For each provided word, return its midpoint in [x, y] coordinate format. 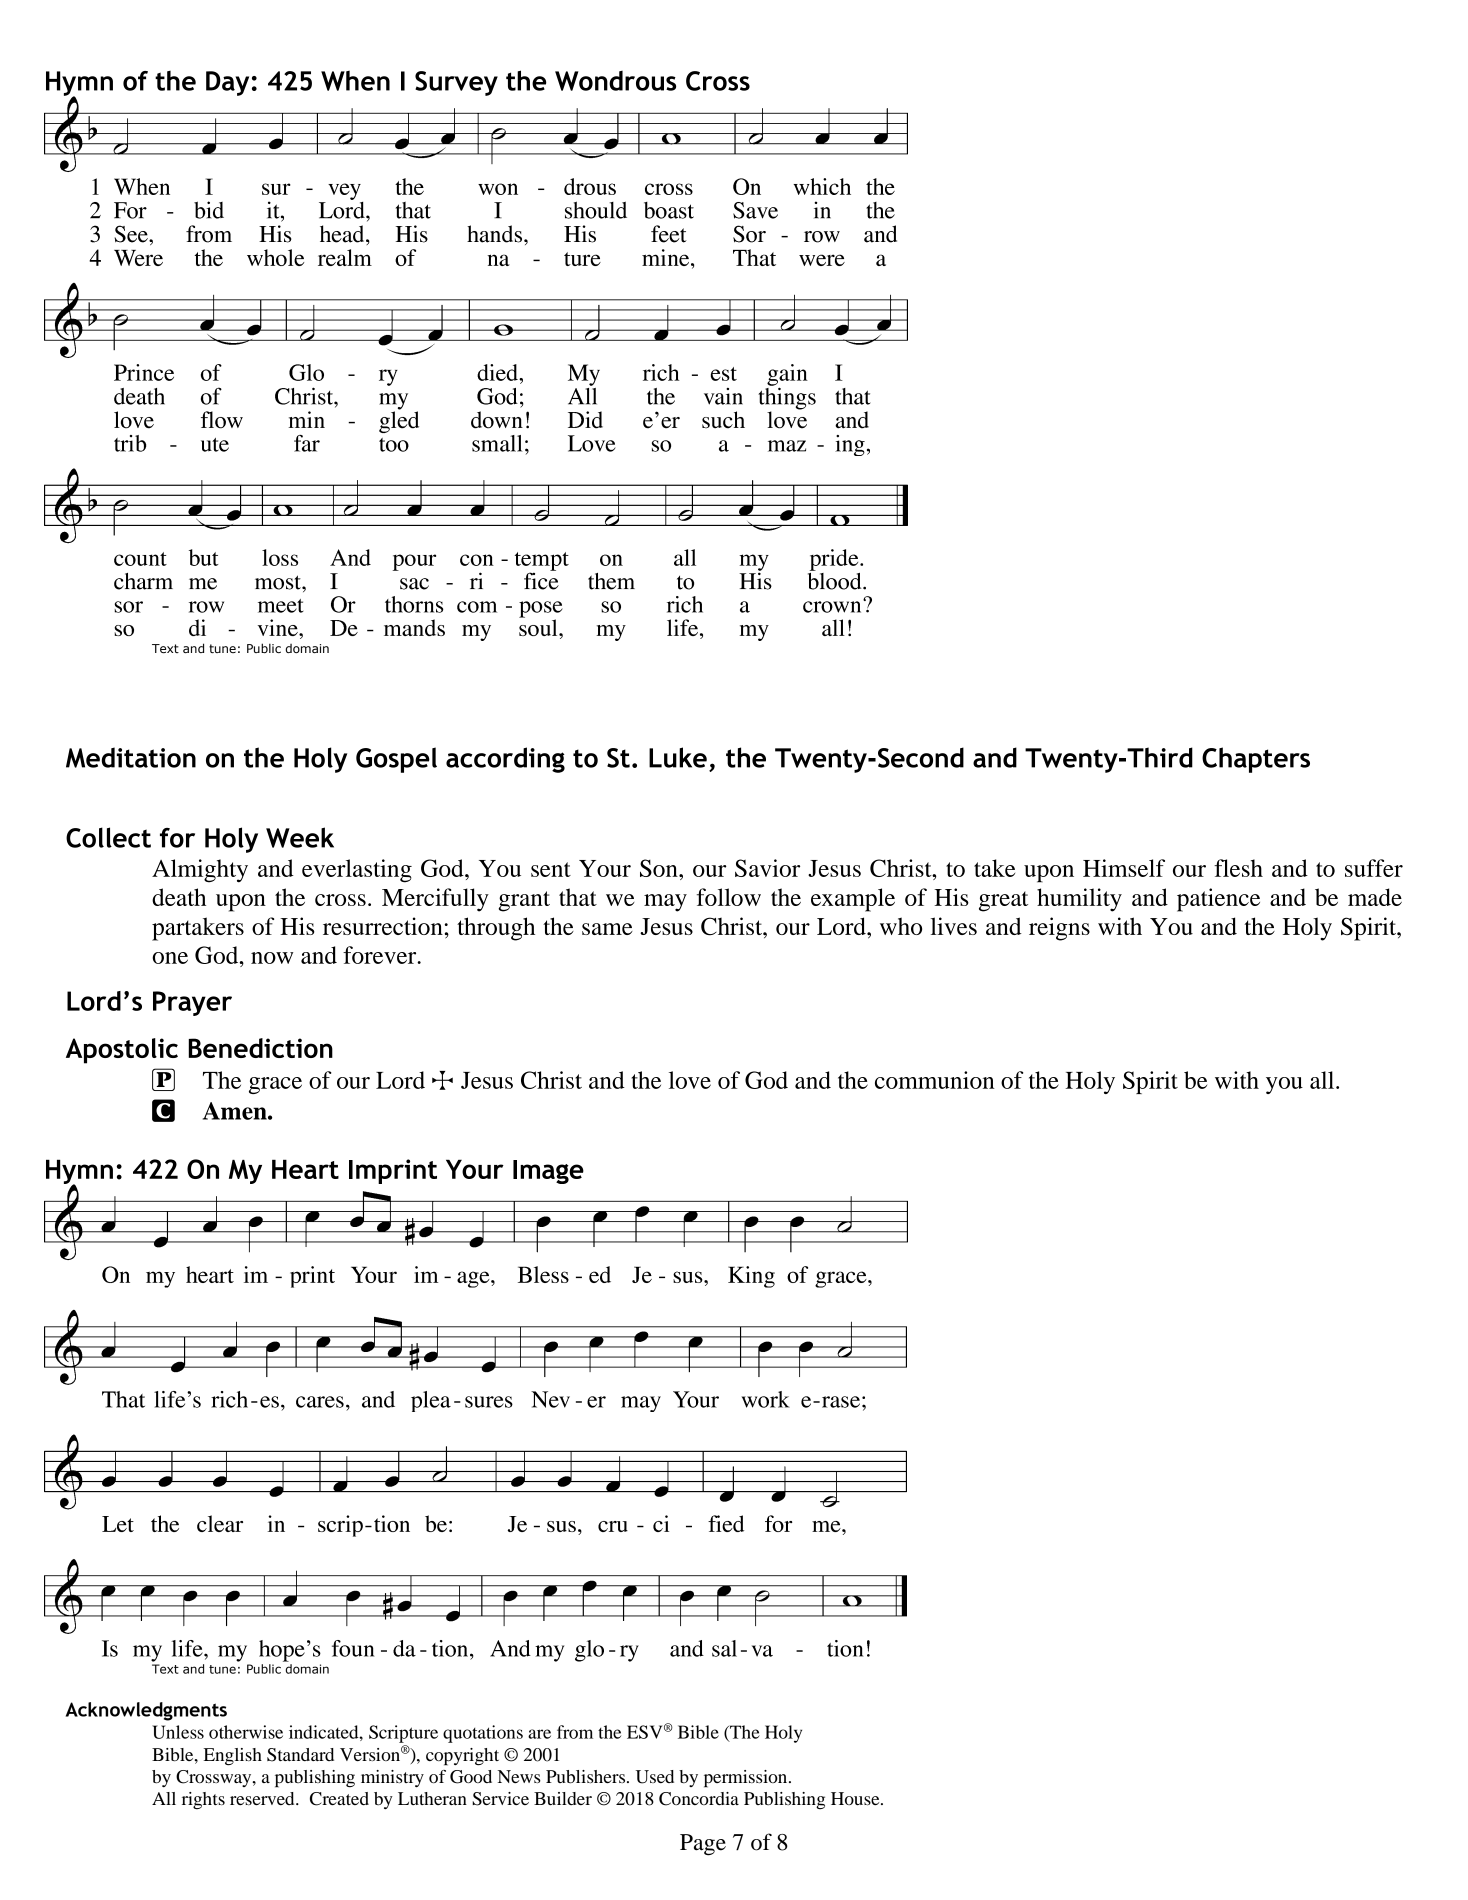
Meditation [131, 757]
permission [747, 1779]
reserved [263, 1798]
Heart [305, 1169]
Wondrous [615, 81]
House [856, 1798]
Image [548, 1172]
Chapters [1256, 760]
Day [227, 83]
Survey [456, 83]
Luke [678, 757]
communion [935, 1080]
